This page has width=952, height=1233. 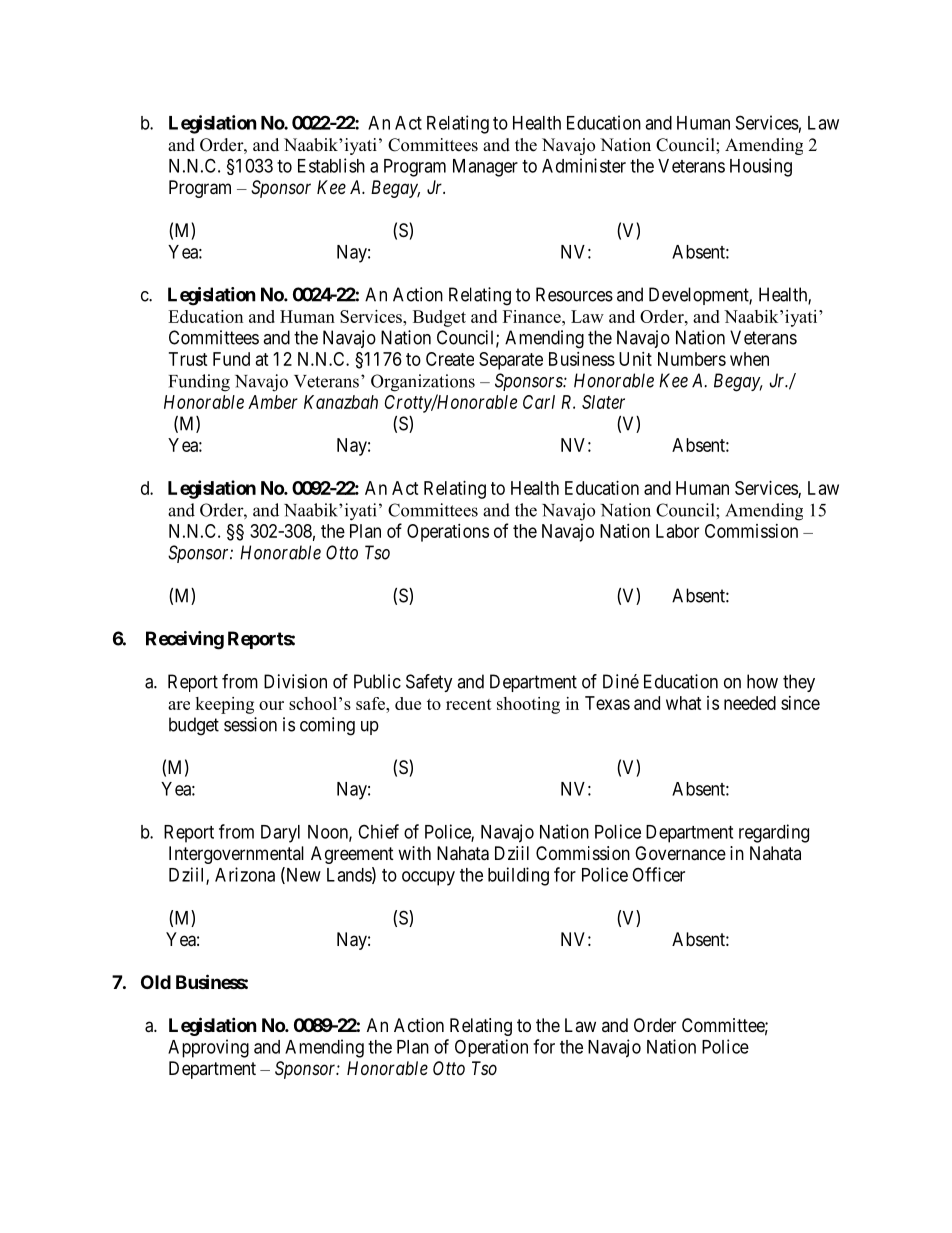 I want to click on Establish, so click(x=331, y=165).
